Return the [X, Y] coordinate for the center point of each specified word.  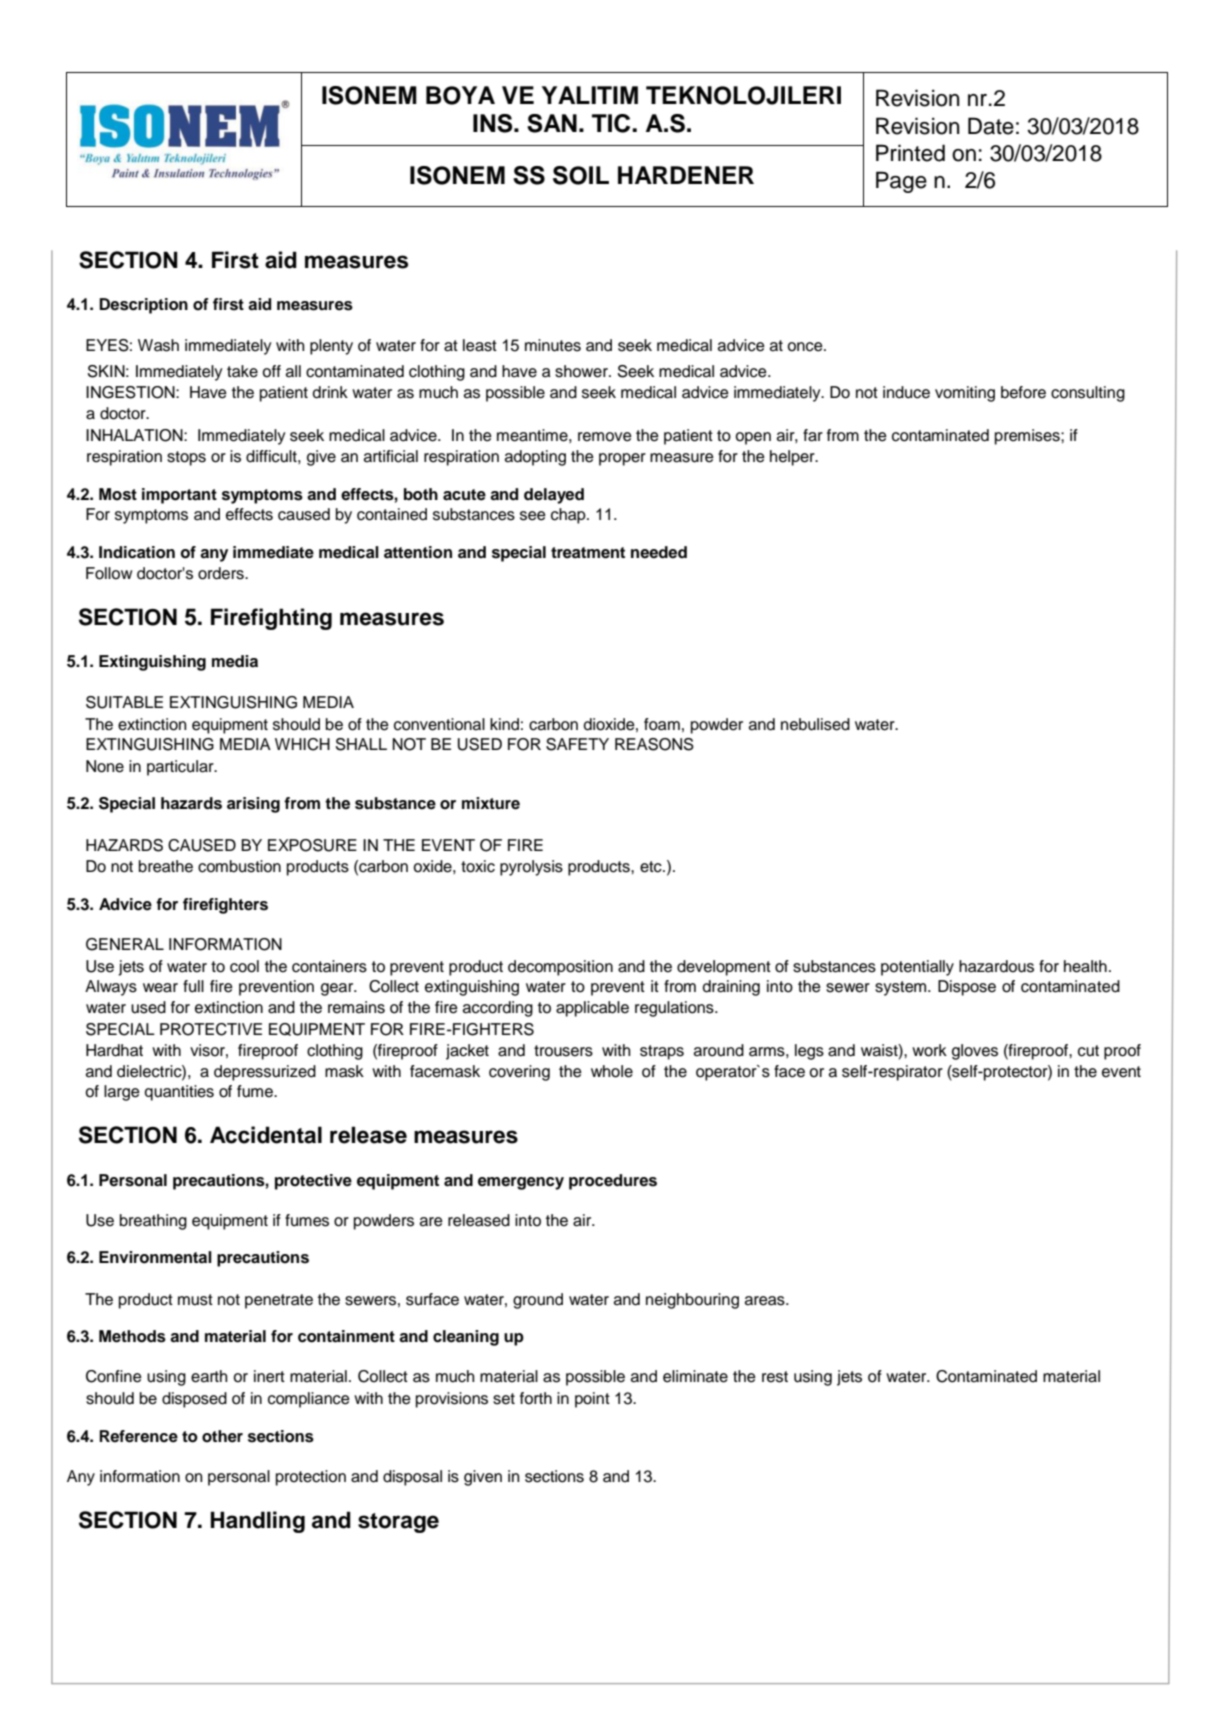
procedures [613, 1182]
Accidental [266, 1135]
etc [652, 867]
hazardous [996, 966]
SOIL [581, 175]
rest [775, 1377]
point [592, 1400]
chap [569, 516]
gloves [975, 1052]
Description [143, 306]
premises [1028, 437]
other [222, 1436]
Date [991, 126]
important [179, 496]
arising [253, 805]
